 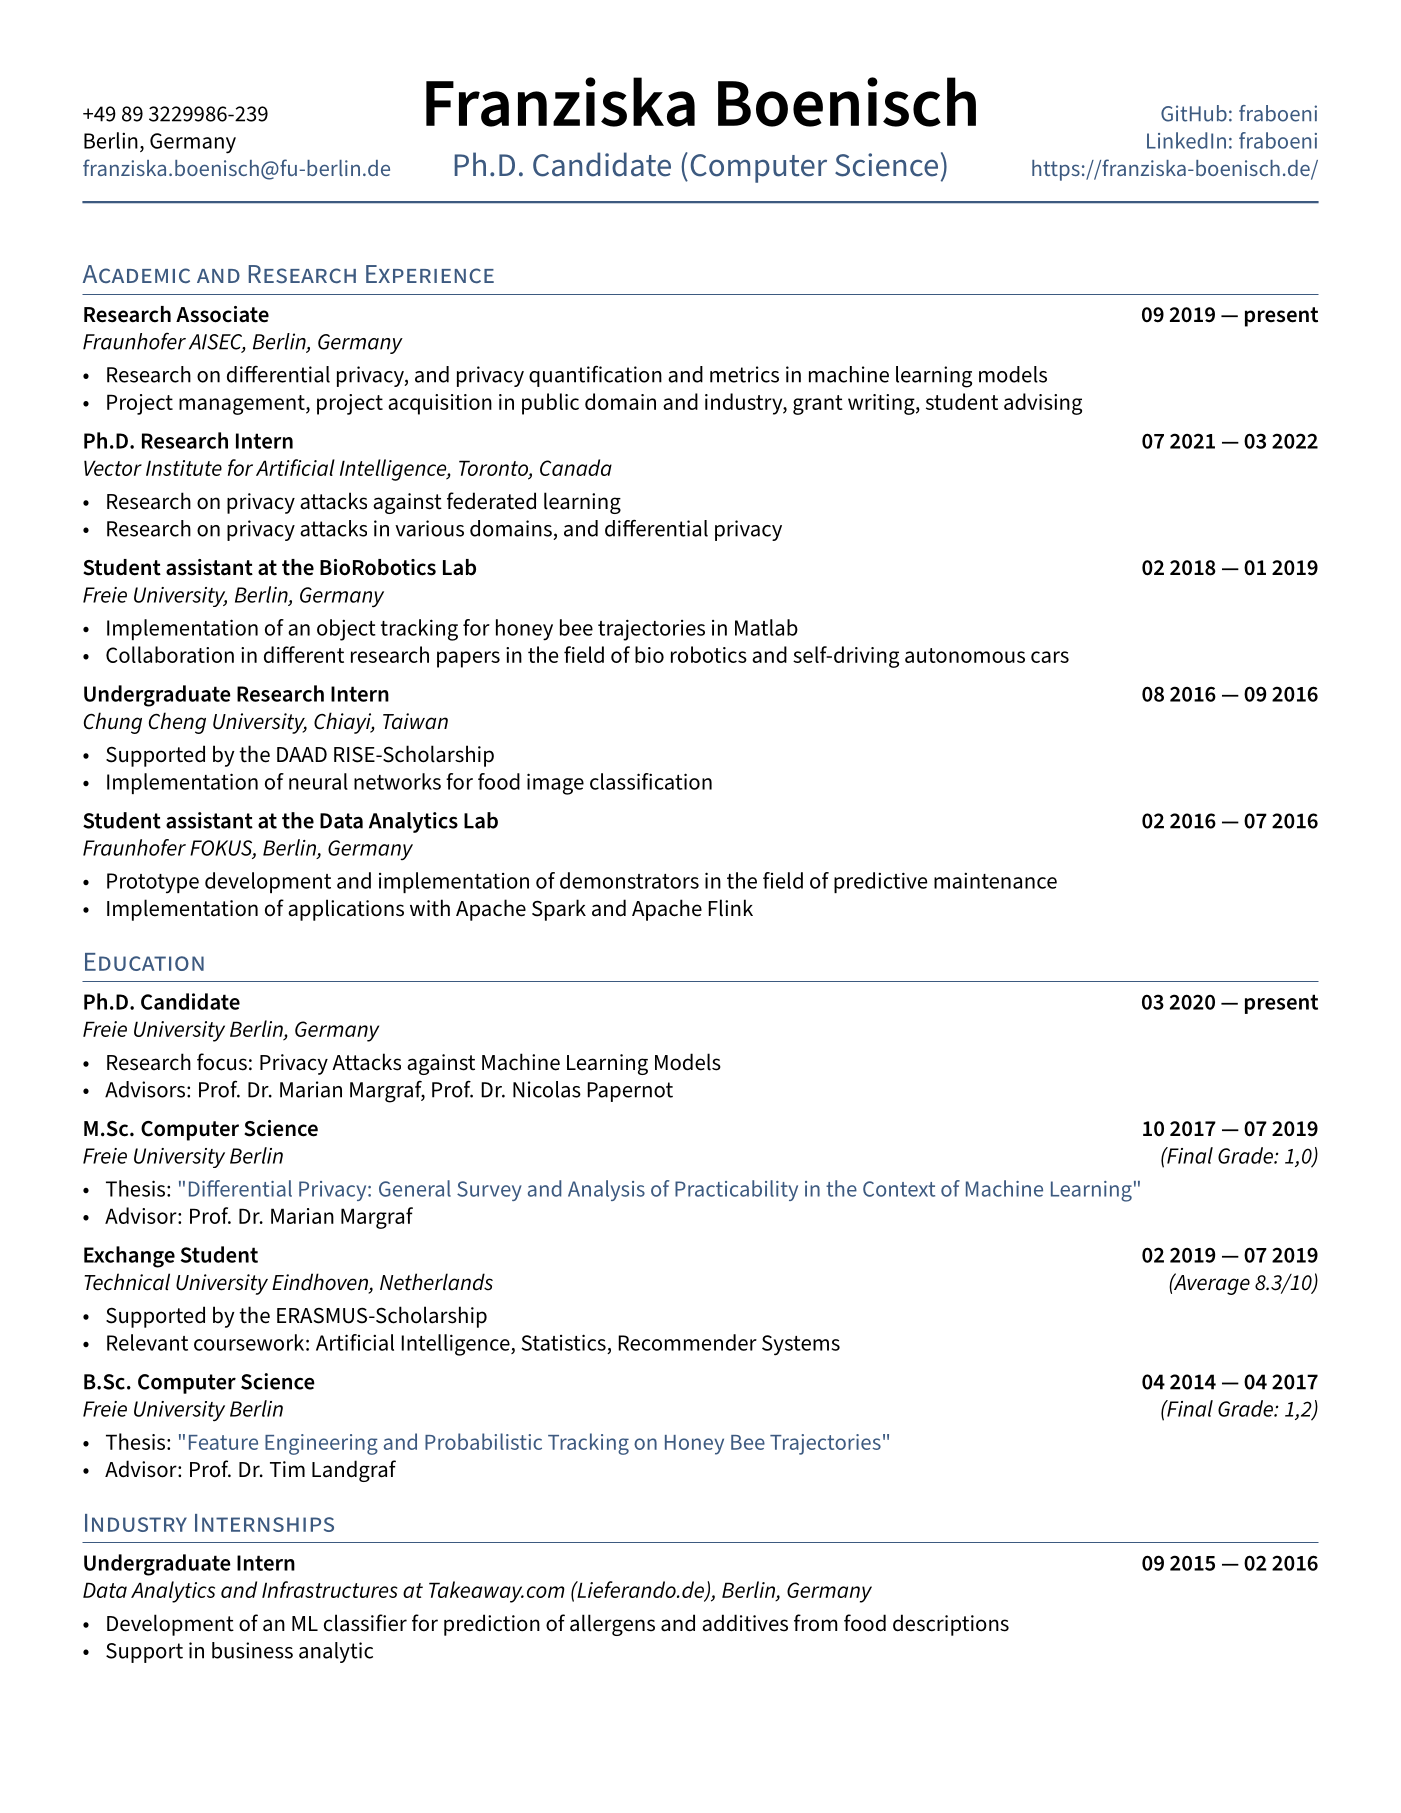 What do you see at coordinates (1043, 404) in the page?
I see `advising` at bounding box center [1043, 404].
